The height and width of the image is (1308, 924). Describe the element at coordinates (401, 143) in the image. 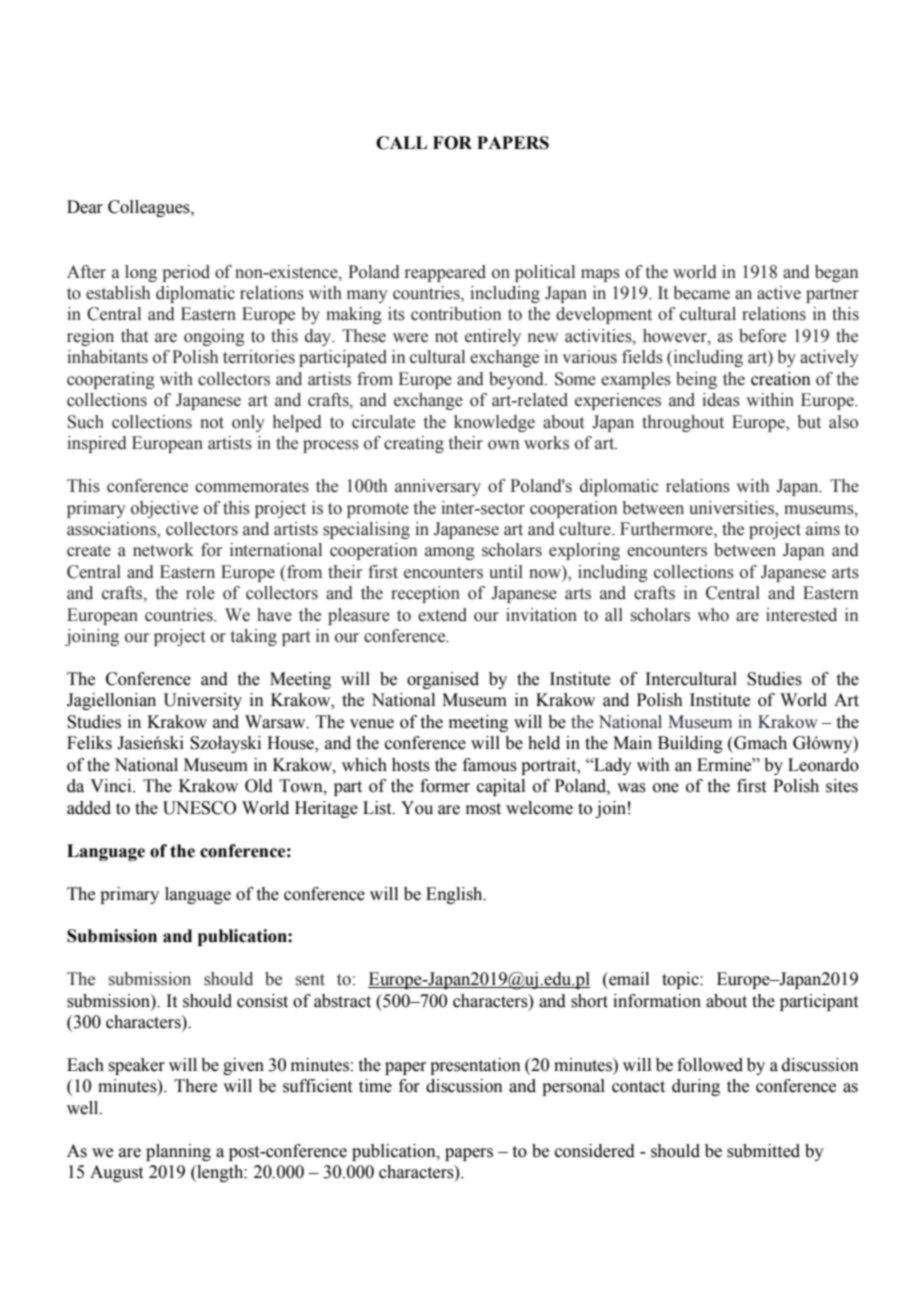

I see `CALL` at that location.
